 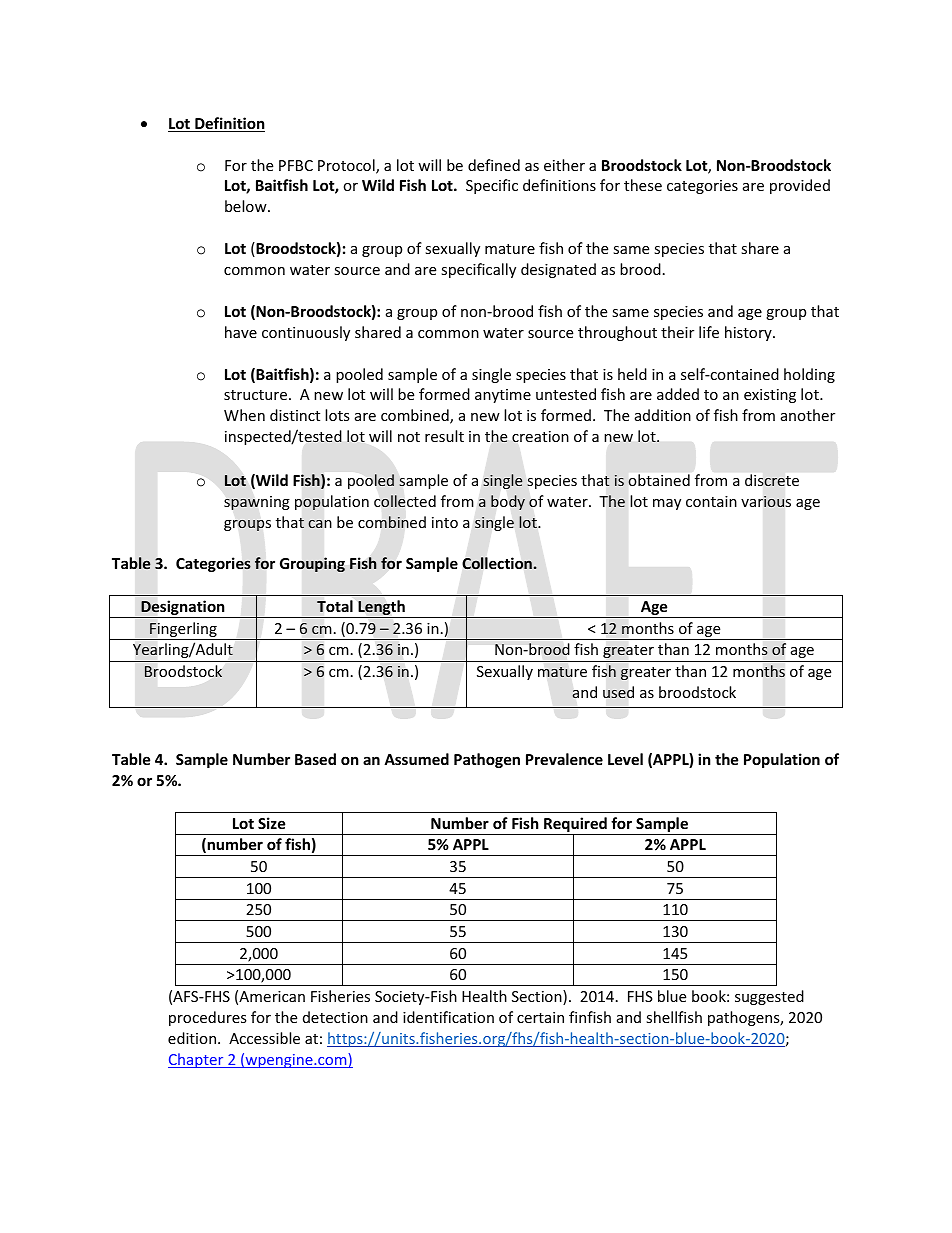 What do you see at coordinates (540, 1017) in the screenshot?
I see `certain` at bounding box center [540, 1017].
